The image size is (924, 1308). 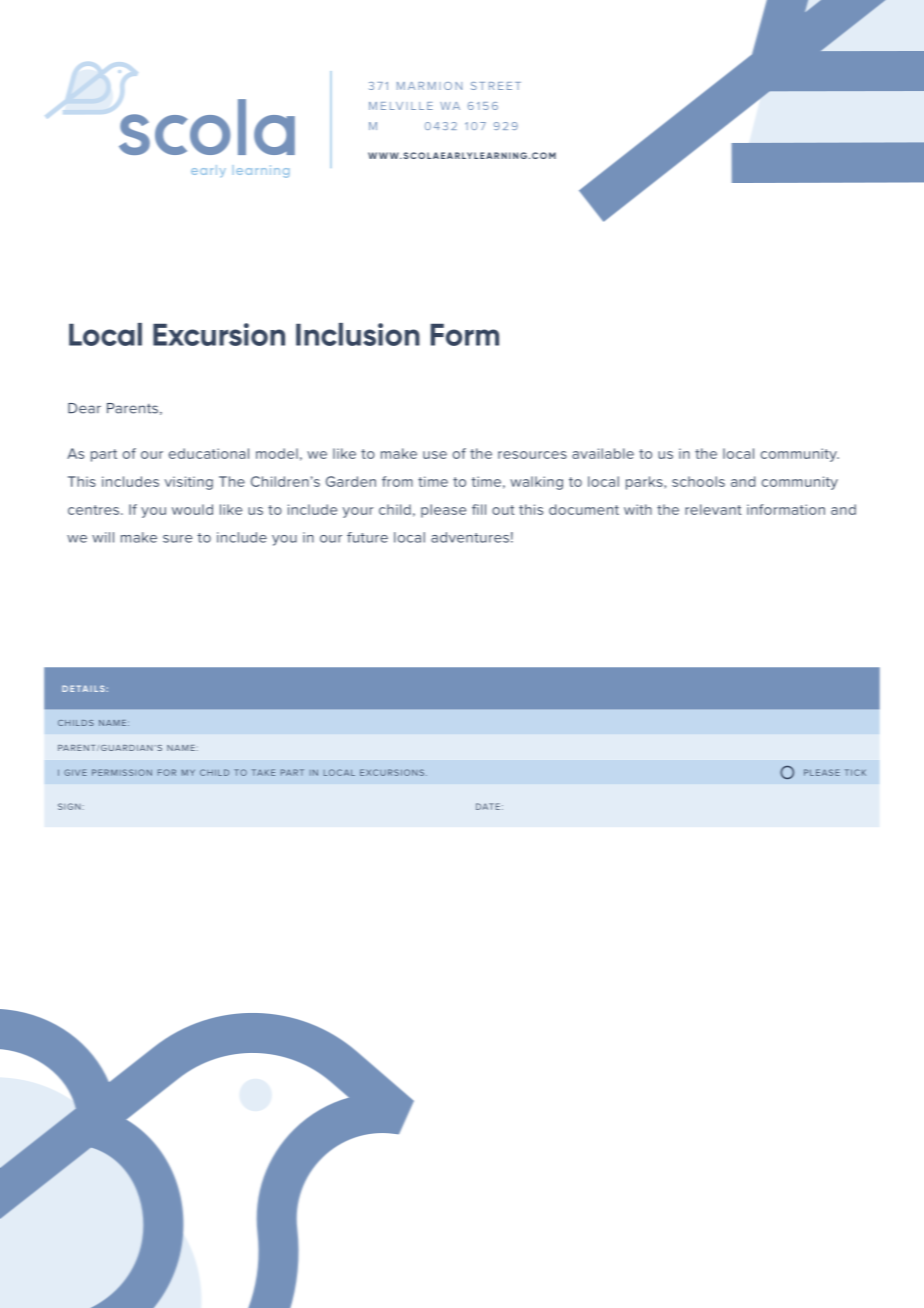 What do you see at coordinates (263, 772) in the image?
I see `TAKE` at bounding box center [263, 772].
